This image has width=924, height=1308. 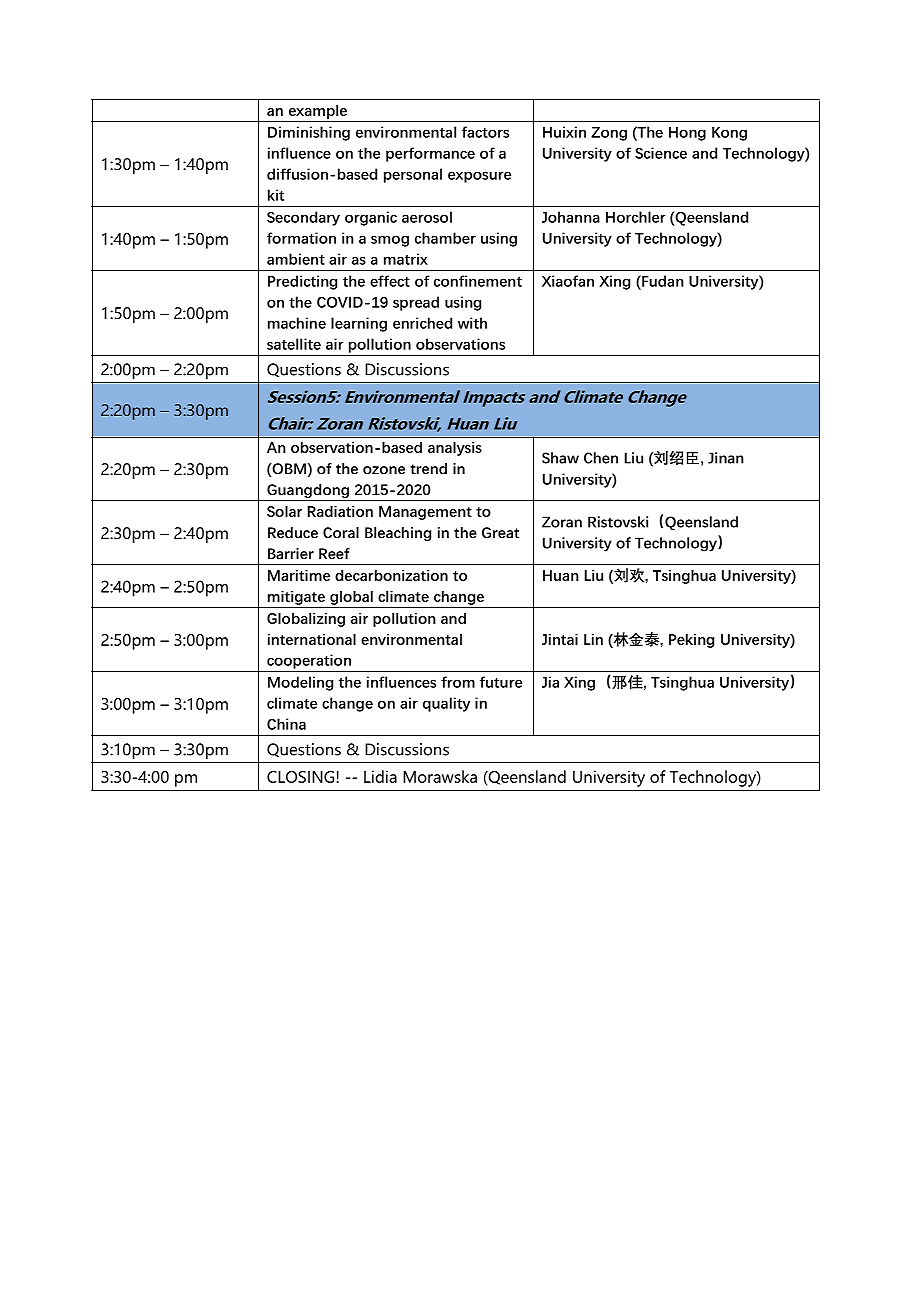 I want to click on Hong, so click(x=687, y=134).
